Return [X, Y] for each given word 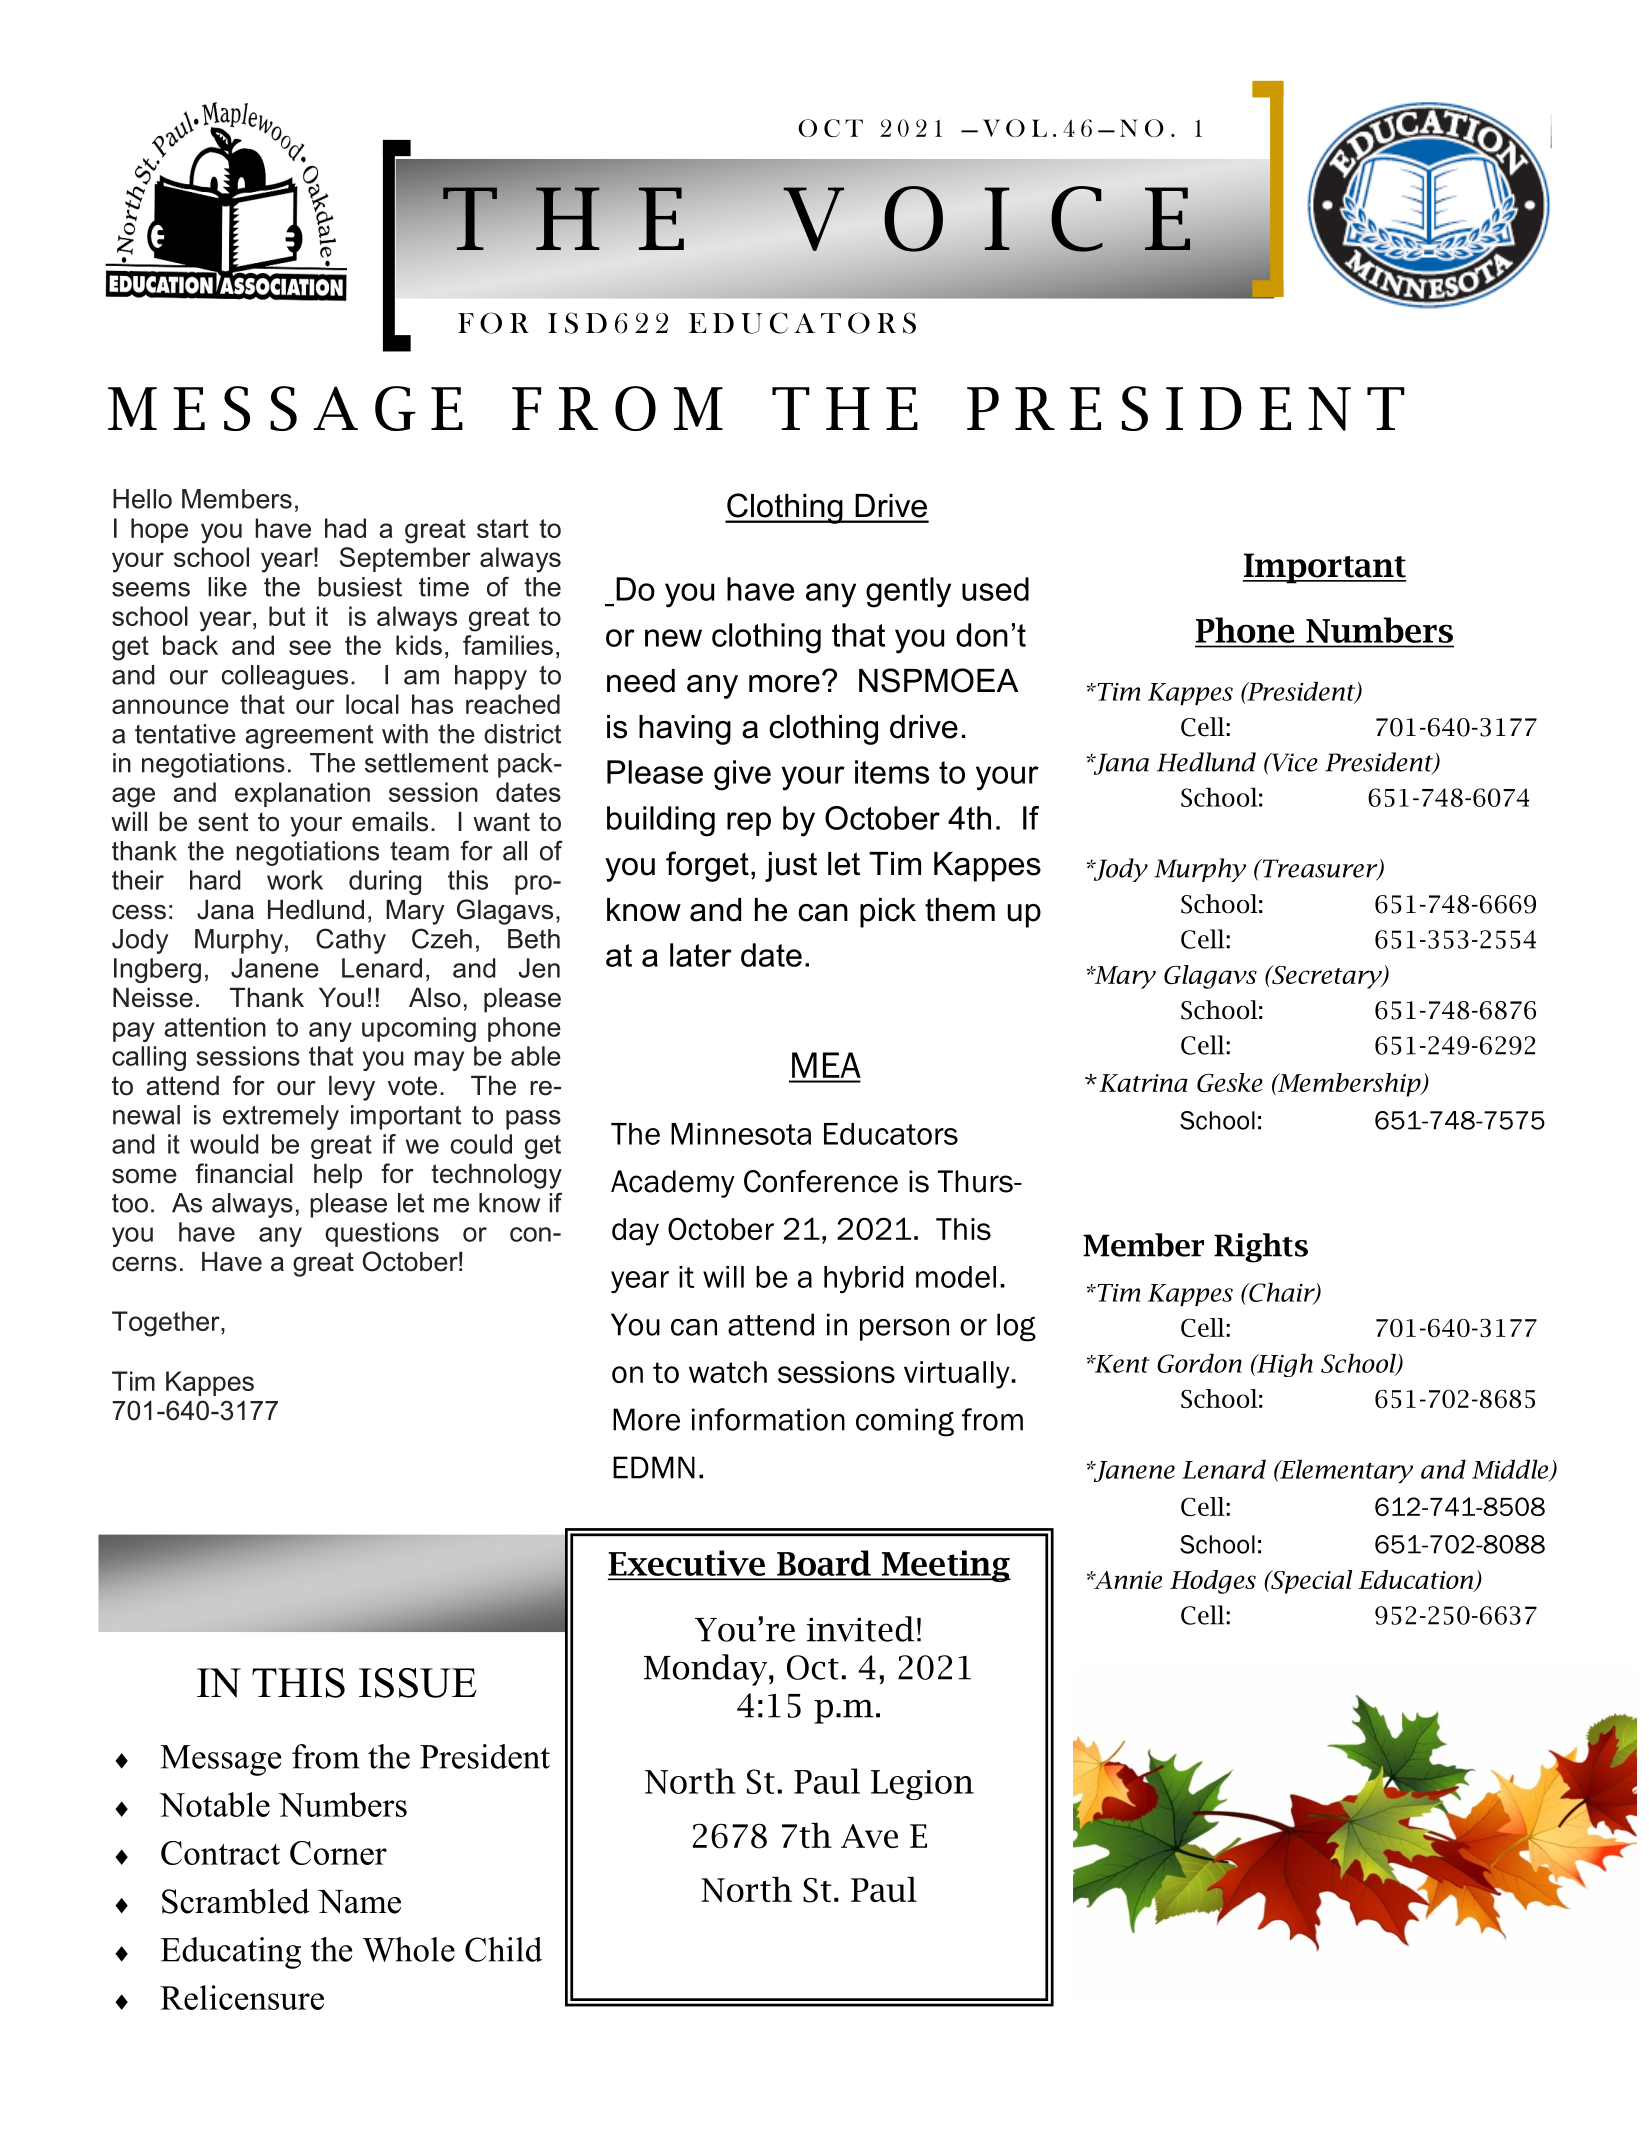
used [995, 589]
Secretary [1327, 977]
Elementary [1345, 1471]
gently [908, 592]
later [701, 955]
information [768, 1419]
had [345, 528]
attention [215, 1027]
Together [167, 1324]
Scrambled [236, 1901]
